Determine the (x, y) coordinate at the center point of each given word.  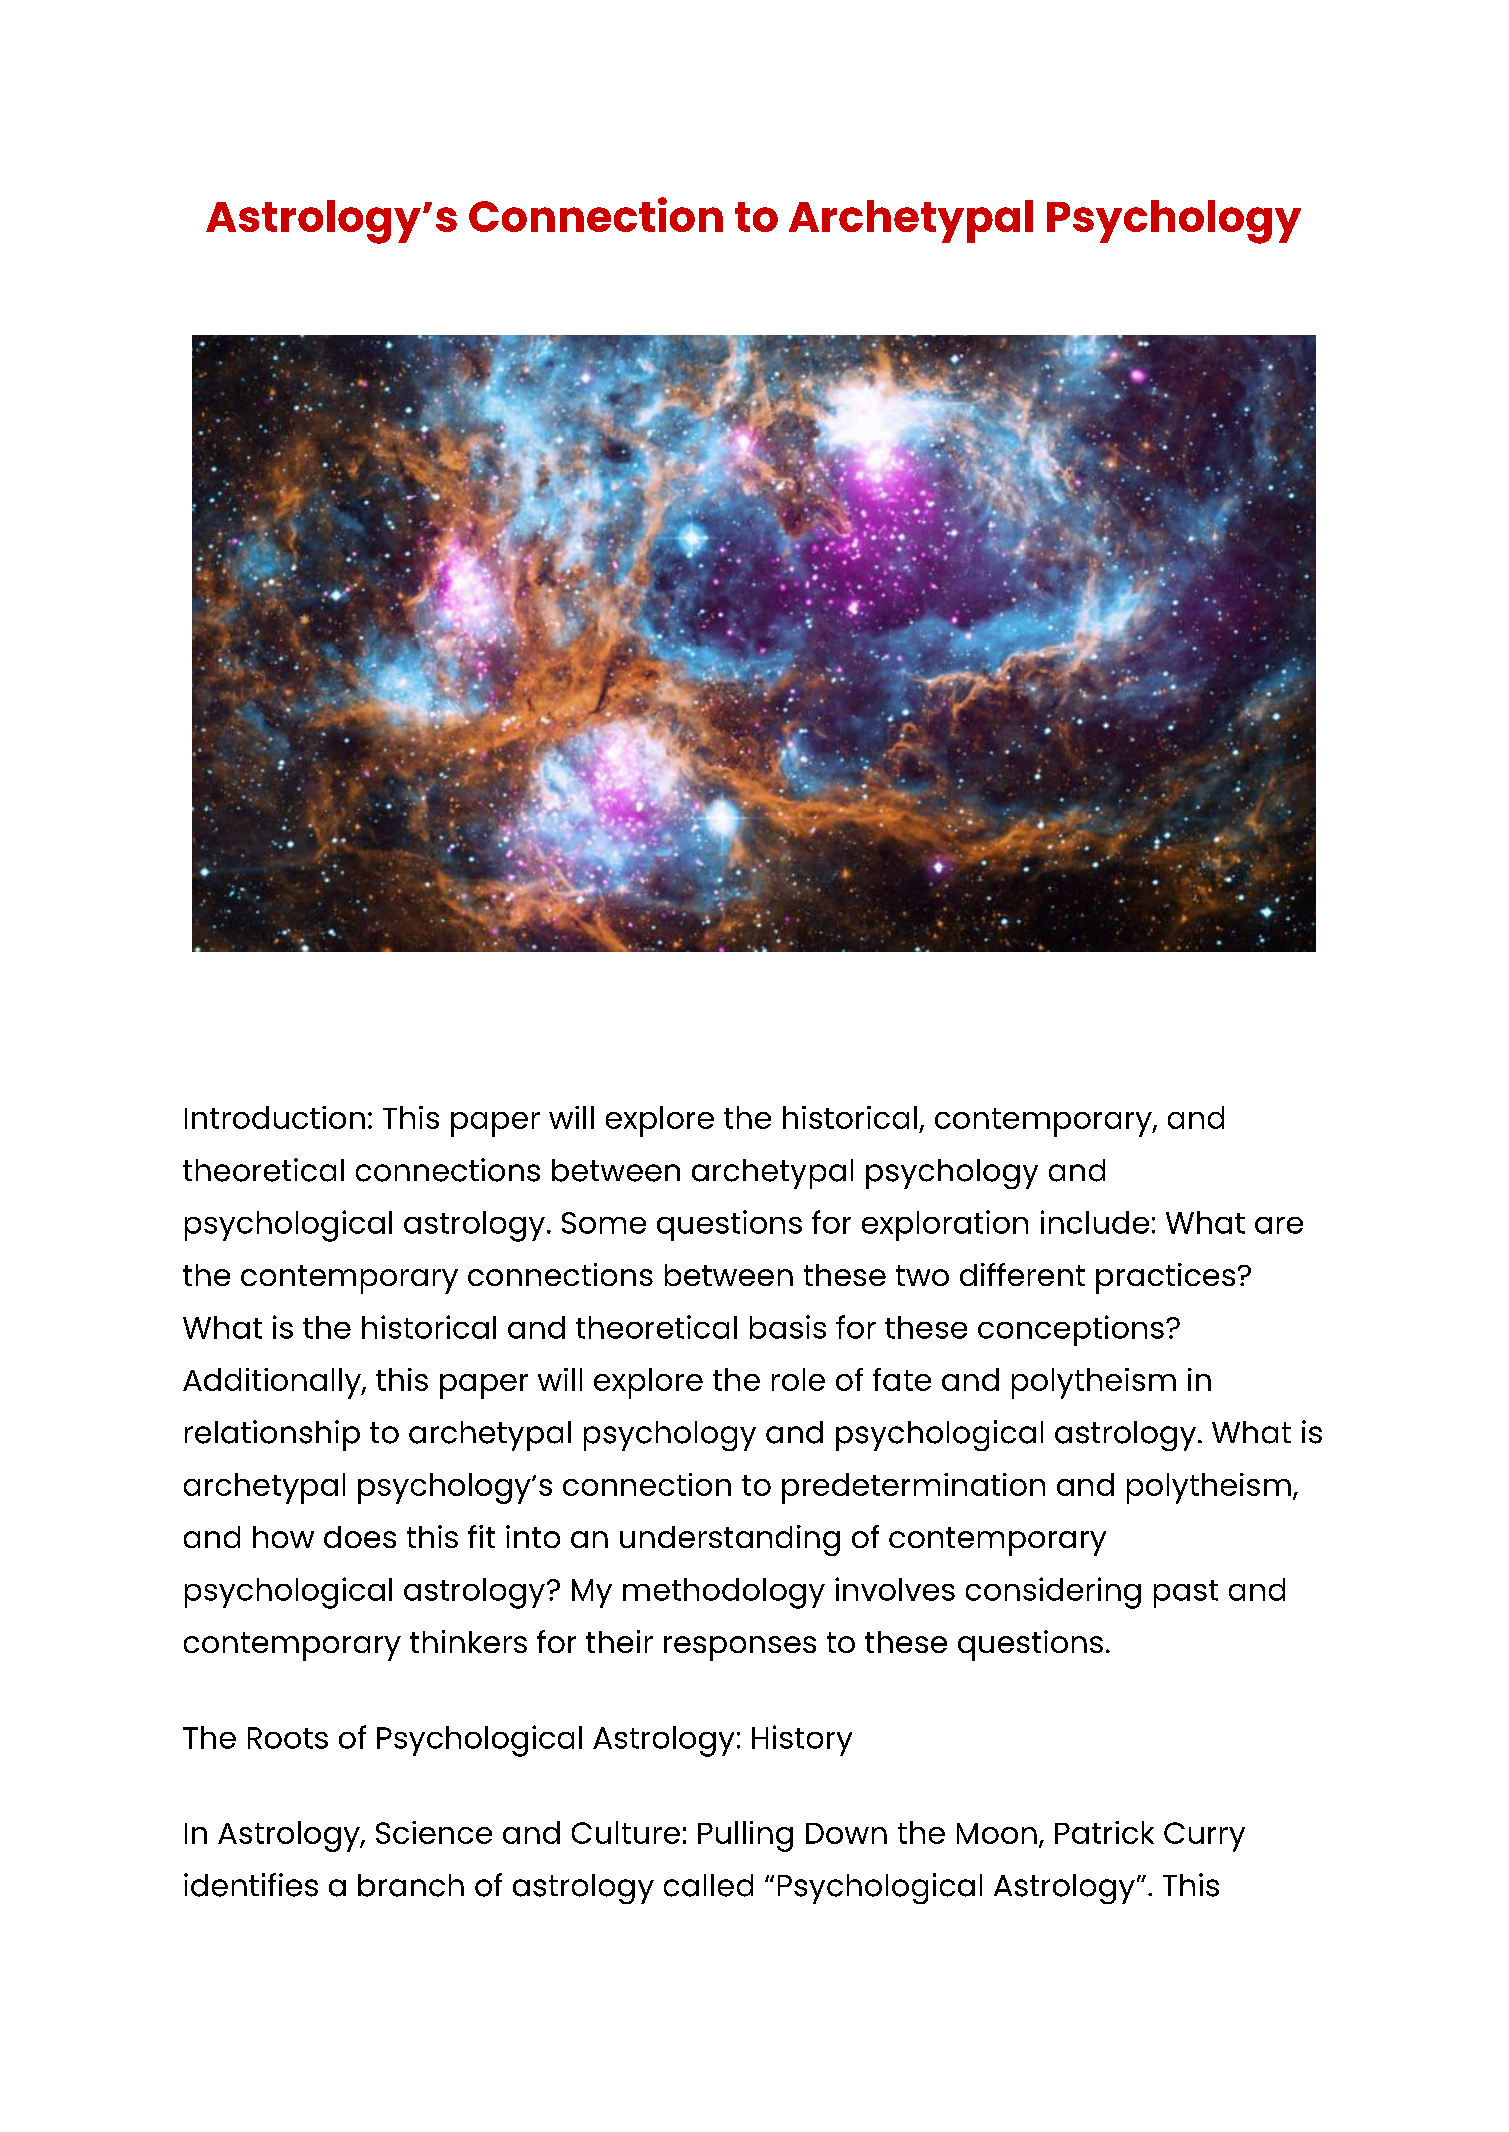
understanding (730, 1540)
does (360, 1537)
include (1095, 1222)
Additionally (273, 1383)
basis (788, 1327)
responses (740, 1648)
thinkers (468, 1641)
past (1186, 1594)
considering (1053, 1593)
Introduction (275, 1117)
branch (411, 1885)
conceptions (1071, 1330)
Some (604, 1223)
